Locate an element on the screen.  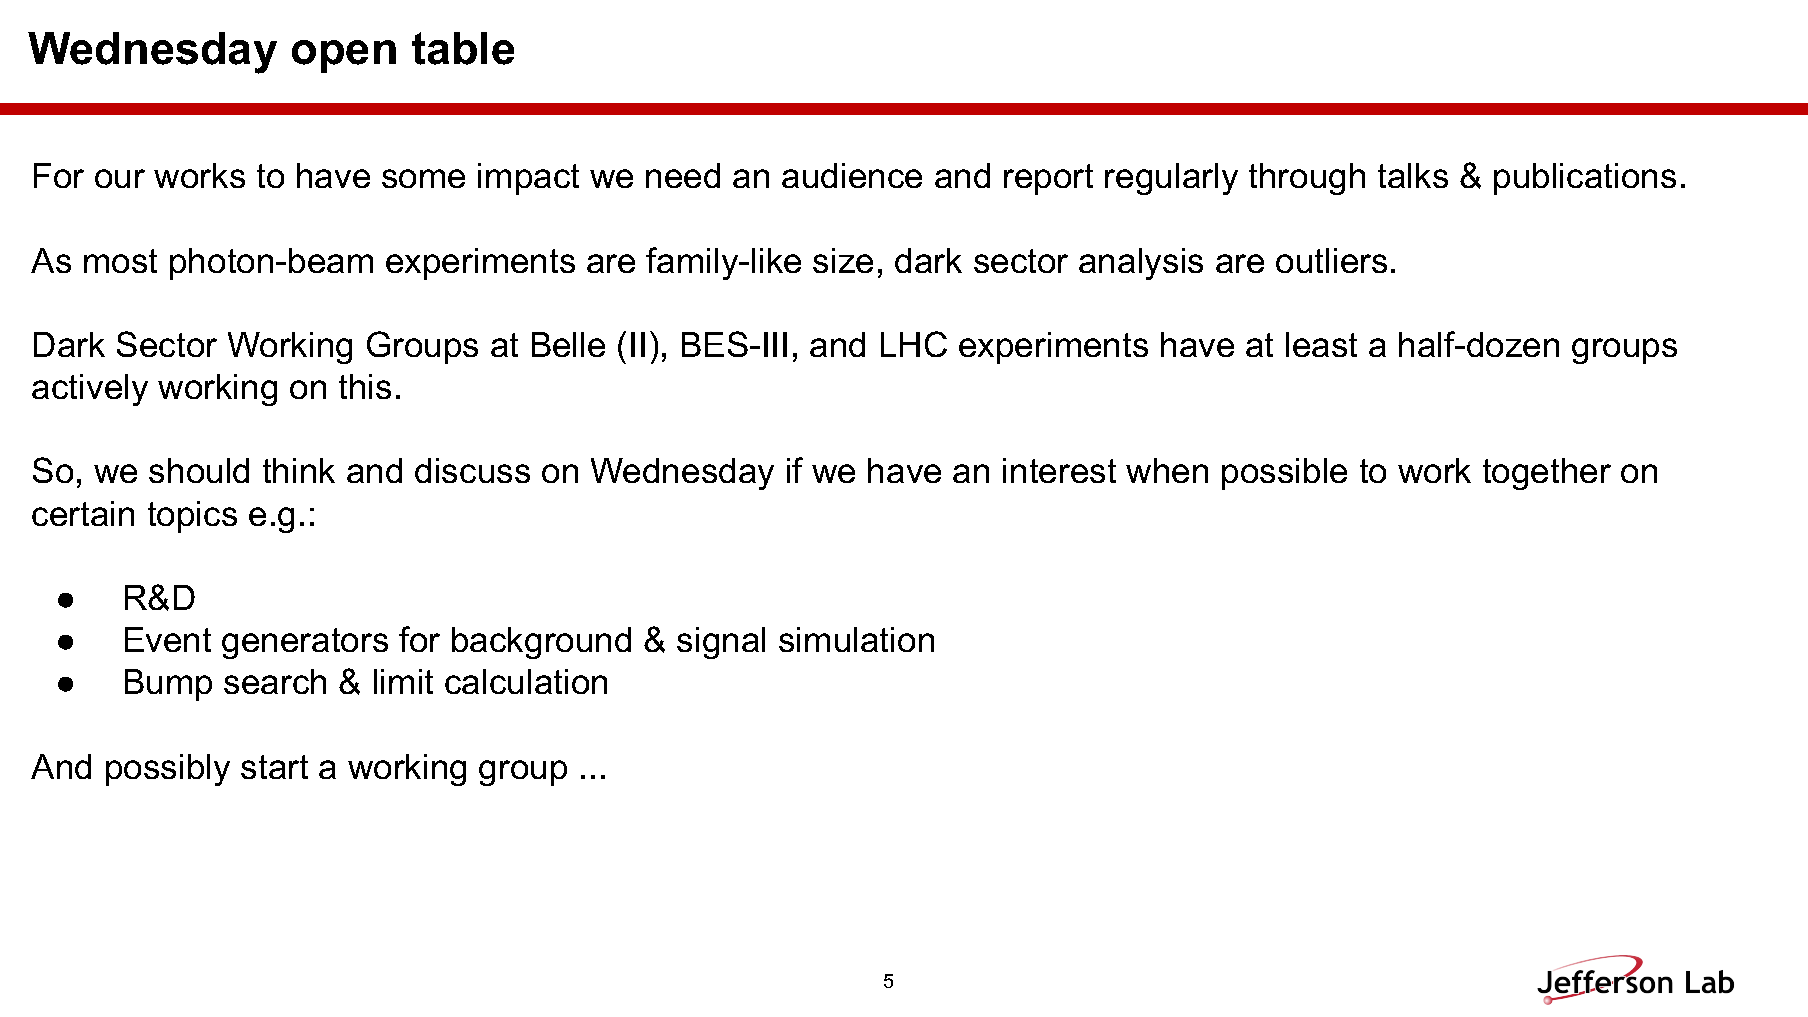
simulation is located at coordinates (856, 639).
